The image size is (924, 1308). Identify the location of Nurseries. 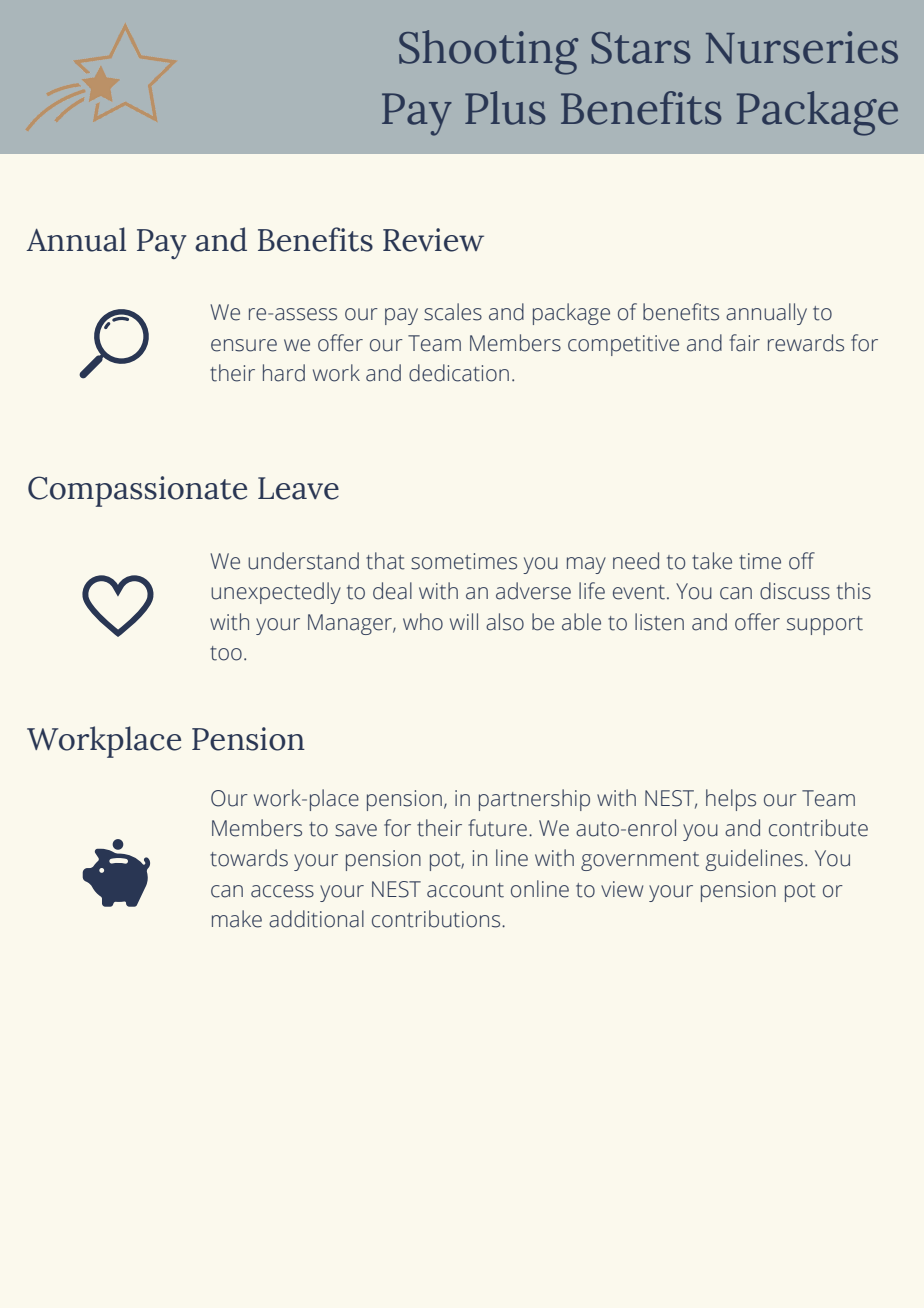
(802, 47).
